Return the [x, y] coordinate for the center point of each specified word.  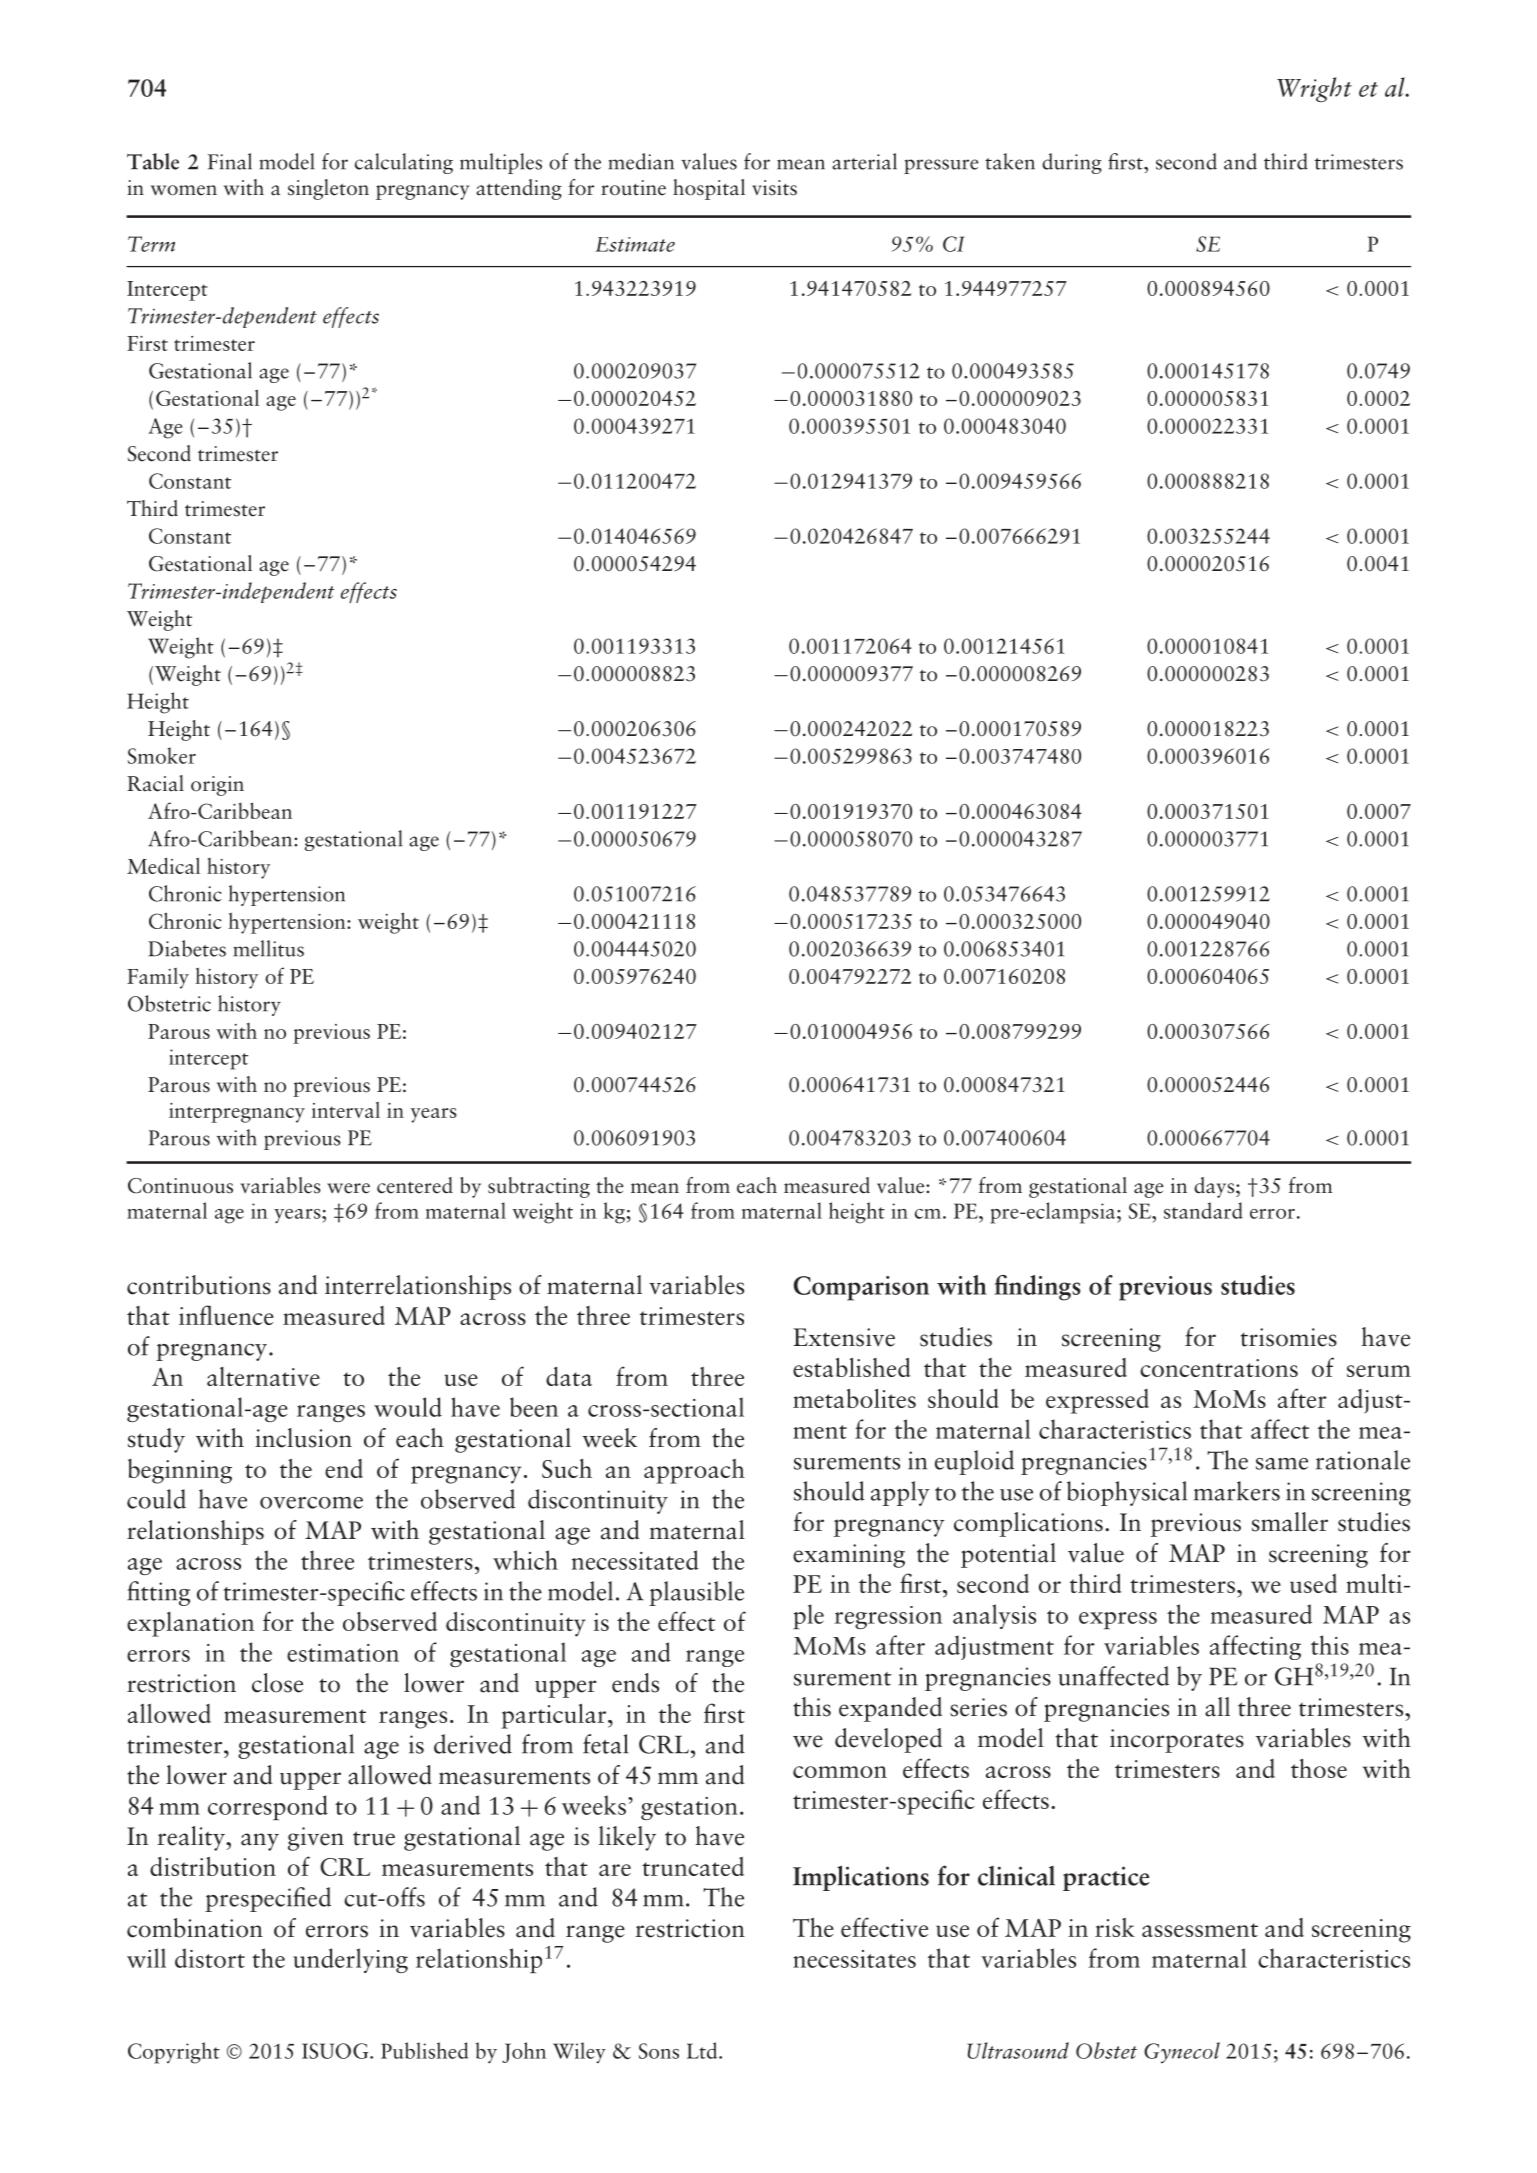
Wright [1314, 89]
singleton [328, 189]
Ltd [703, 2050]
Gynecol [1182, 2053]
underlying [350, 1960]
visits [774, 188]
